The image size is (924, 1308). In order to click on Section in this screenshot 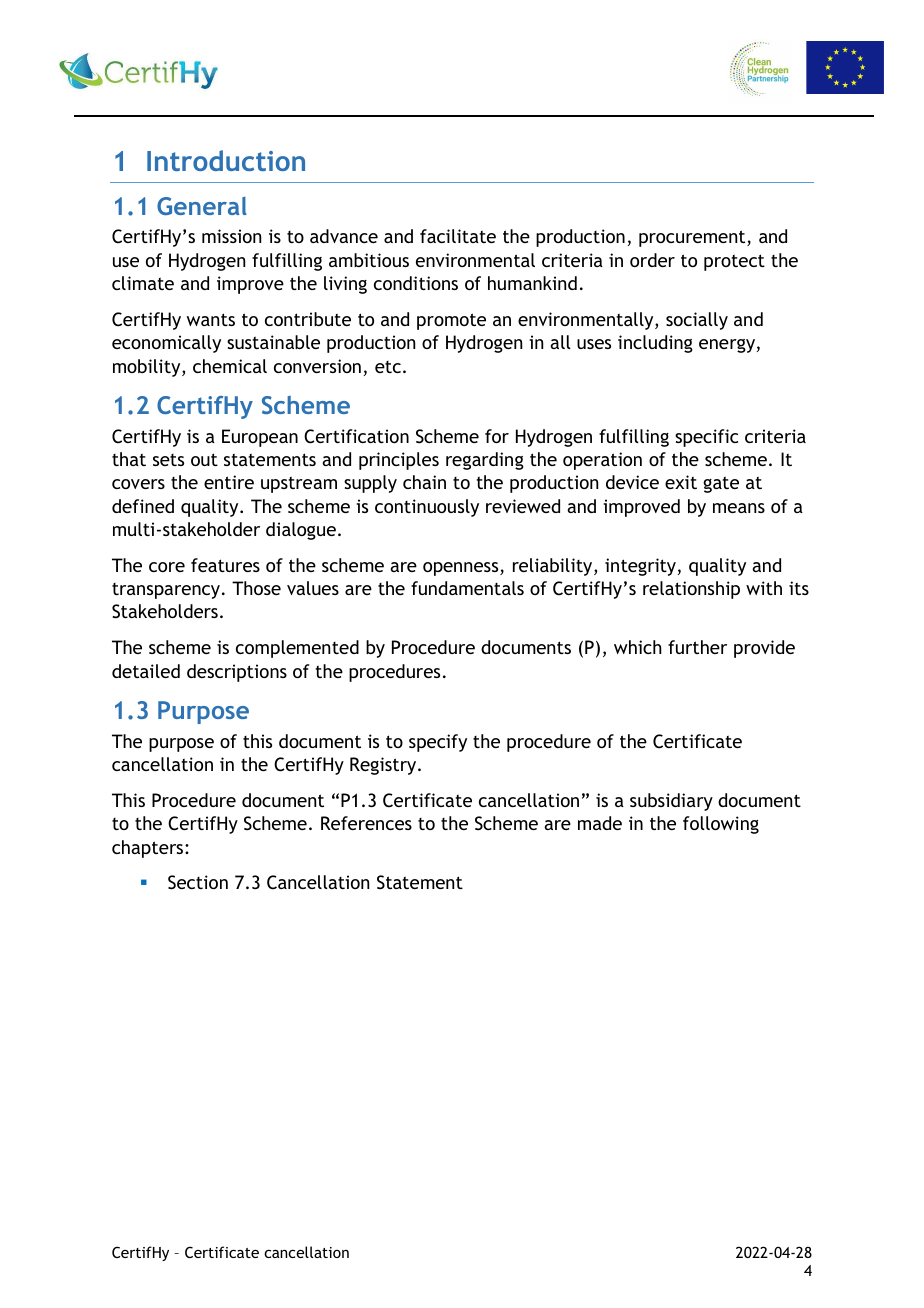, I will do `click(198, 882)`.
